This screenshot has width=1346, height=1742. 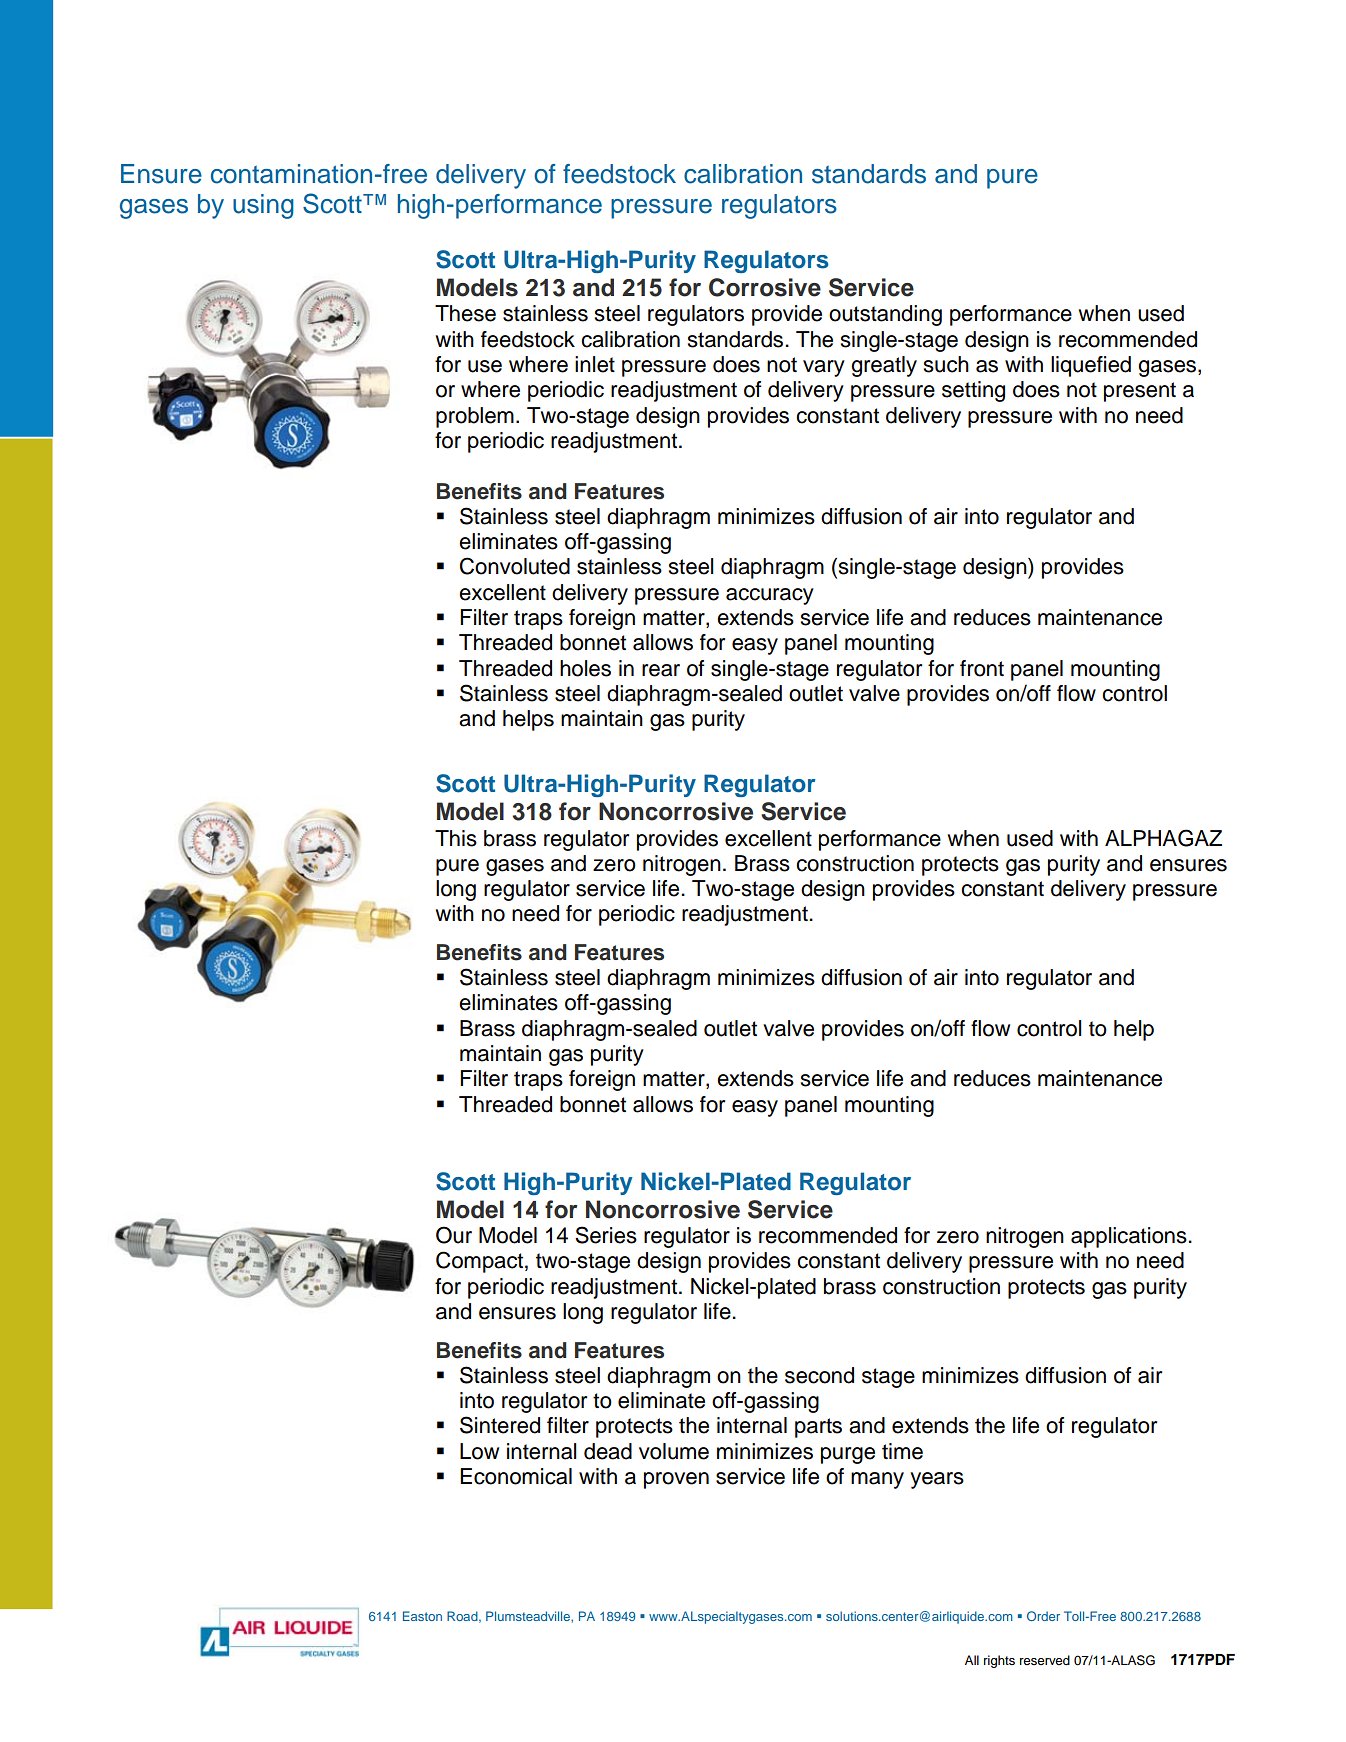 What do you see at coordinates (454, 1235) in the screenshot?
I see `Our` at bounding box center [454, 1235].
